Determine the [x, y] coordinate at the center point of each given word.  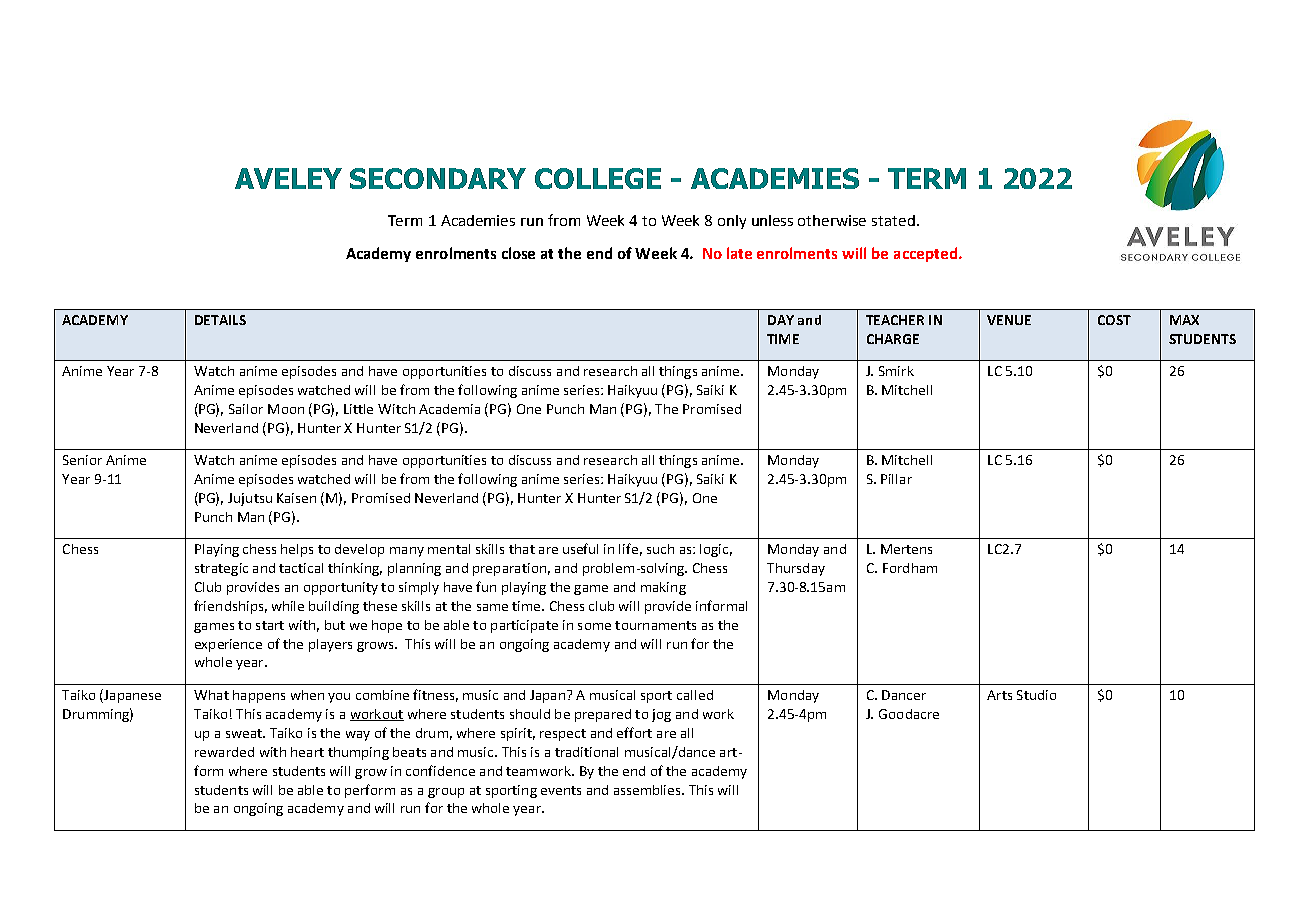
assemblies [648, 790]
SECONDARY [438, 178]
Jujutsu [250, 499]
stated [893, 220]
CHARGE [893, 339]
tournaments [655, 625]
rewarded [224, 752]
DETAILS [220, 320]
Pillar [896, 479]
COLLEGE [598, 178]
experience [228, 645]
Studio [1036, 695]
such [660, 549]
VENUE [1009, 320]
